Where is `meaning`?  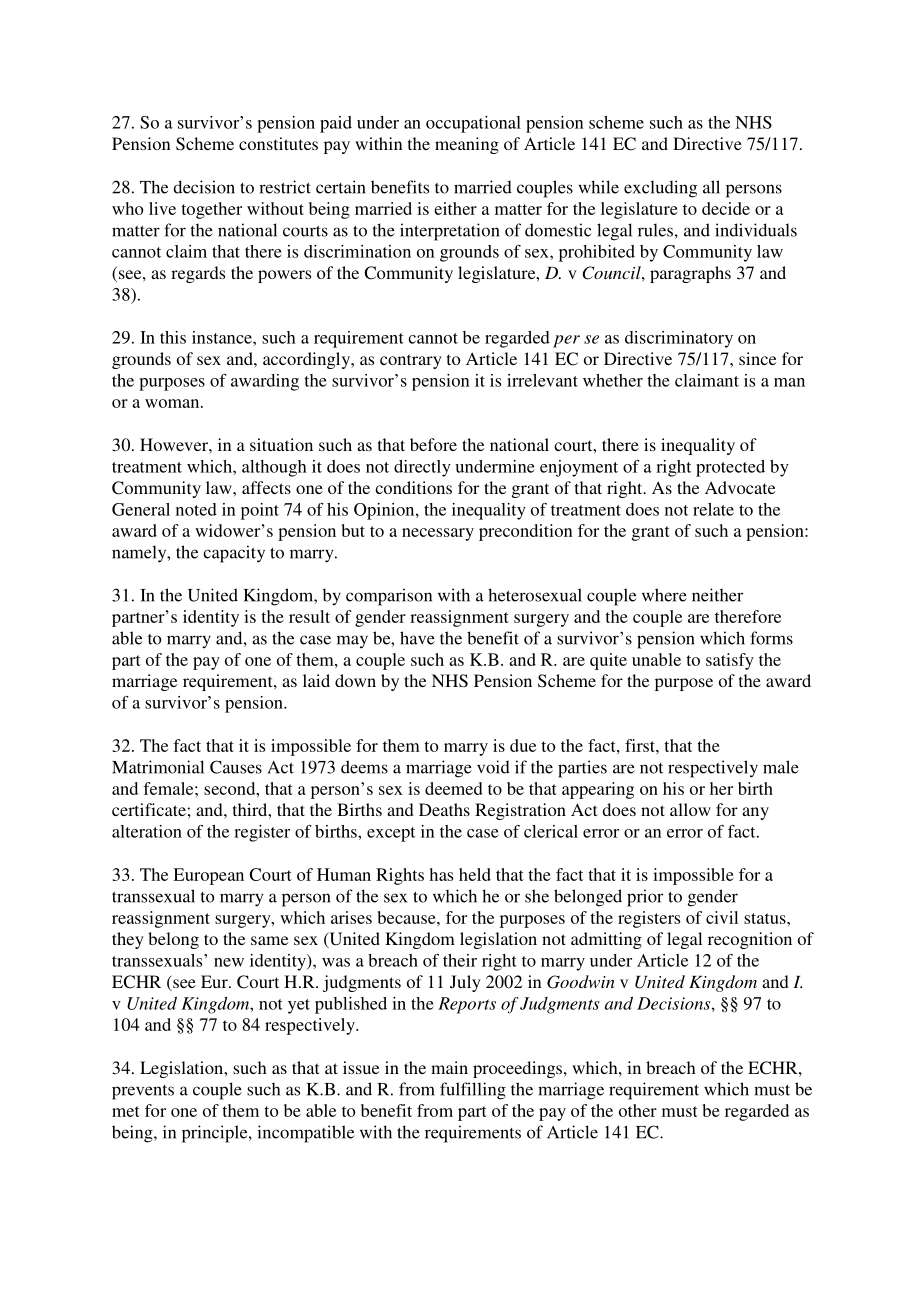 meaning is located at coordinates (467, 145).
